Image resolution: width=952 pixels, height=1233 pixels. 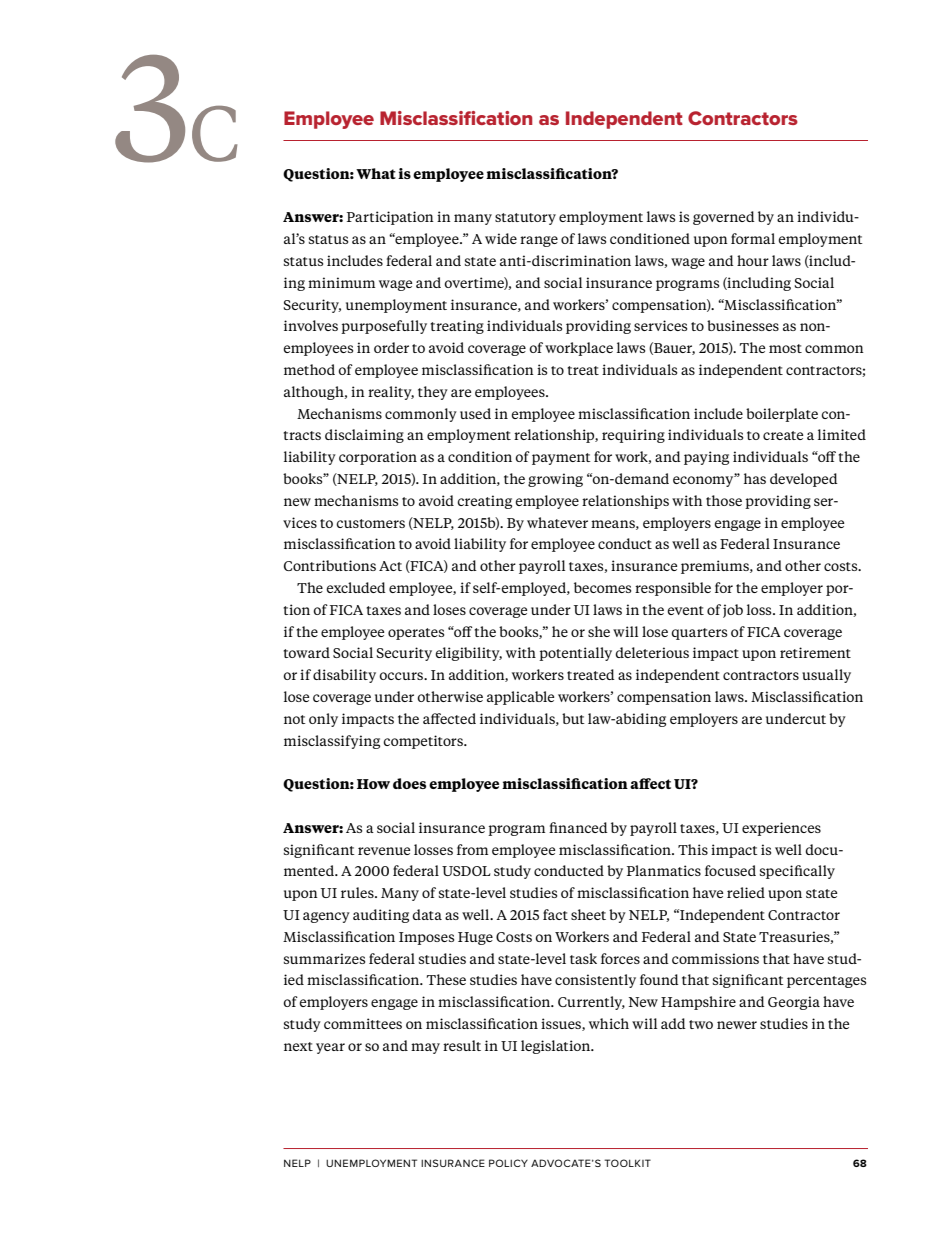 I want to click on experiences, so click(x=781, y=829).
